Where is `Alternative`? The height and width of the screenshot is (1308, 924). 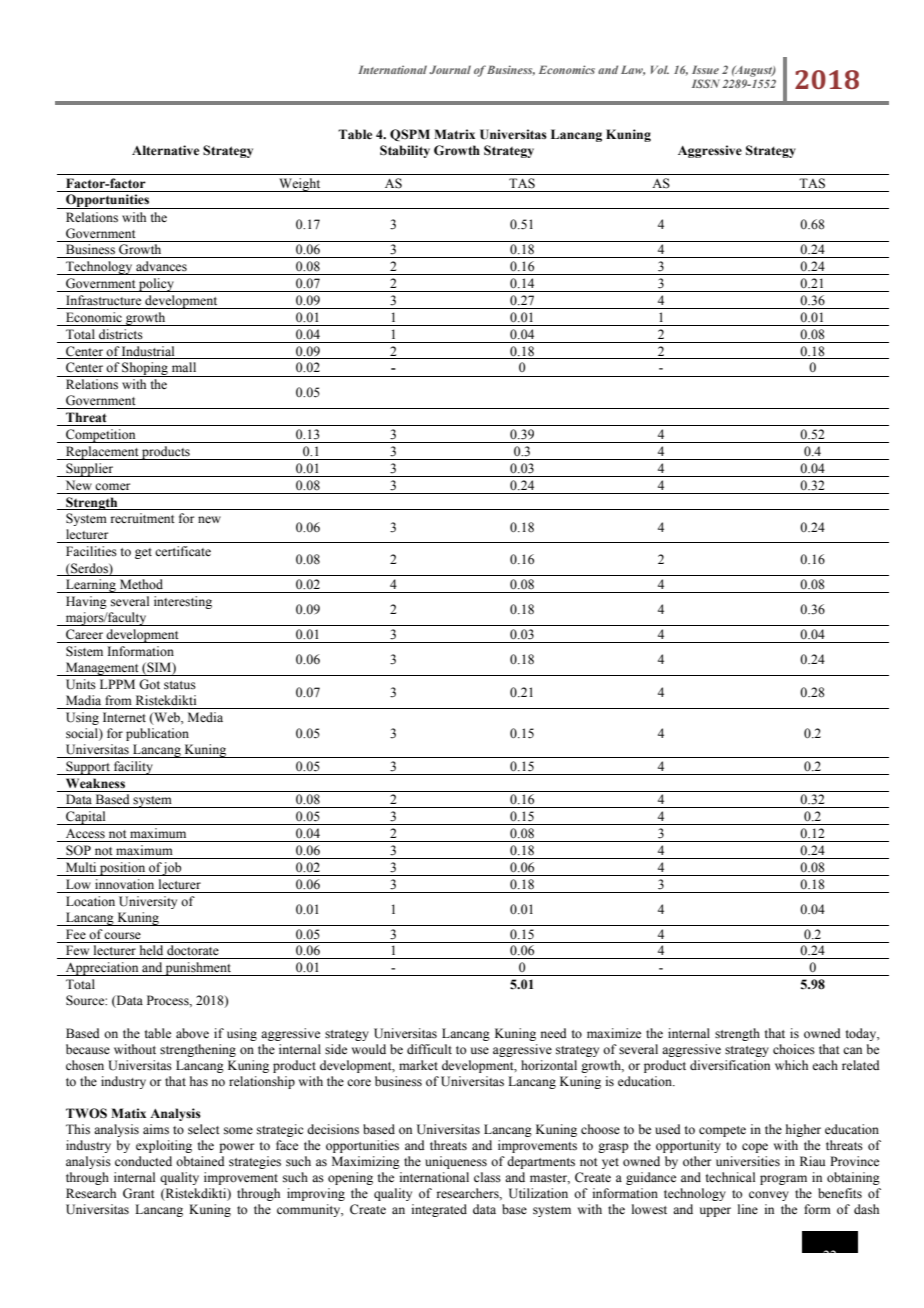
Alternative is located at coordinates (165, 150).
